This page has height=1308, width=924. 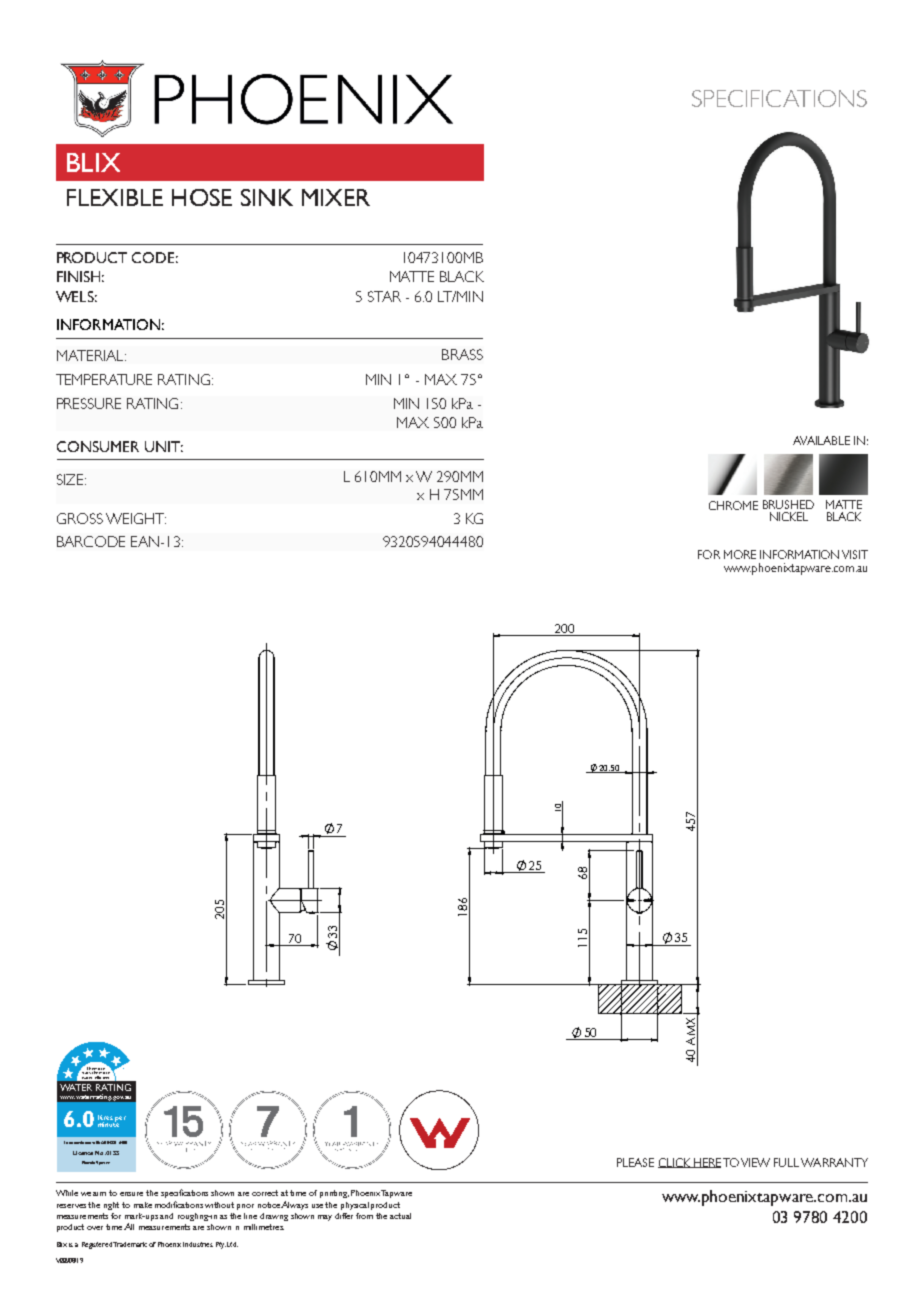 I want to click on HOSE, so click(x=202, y=197).
